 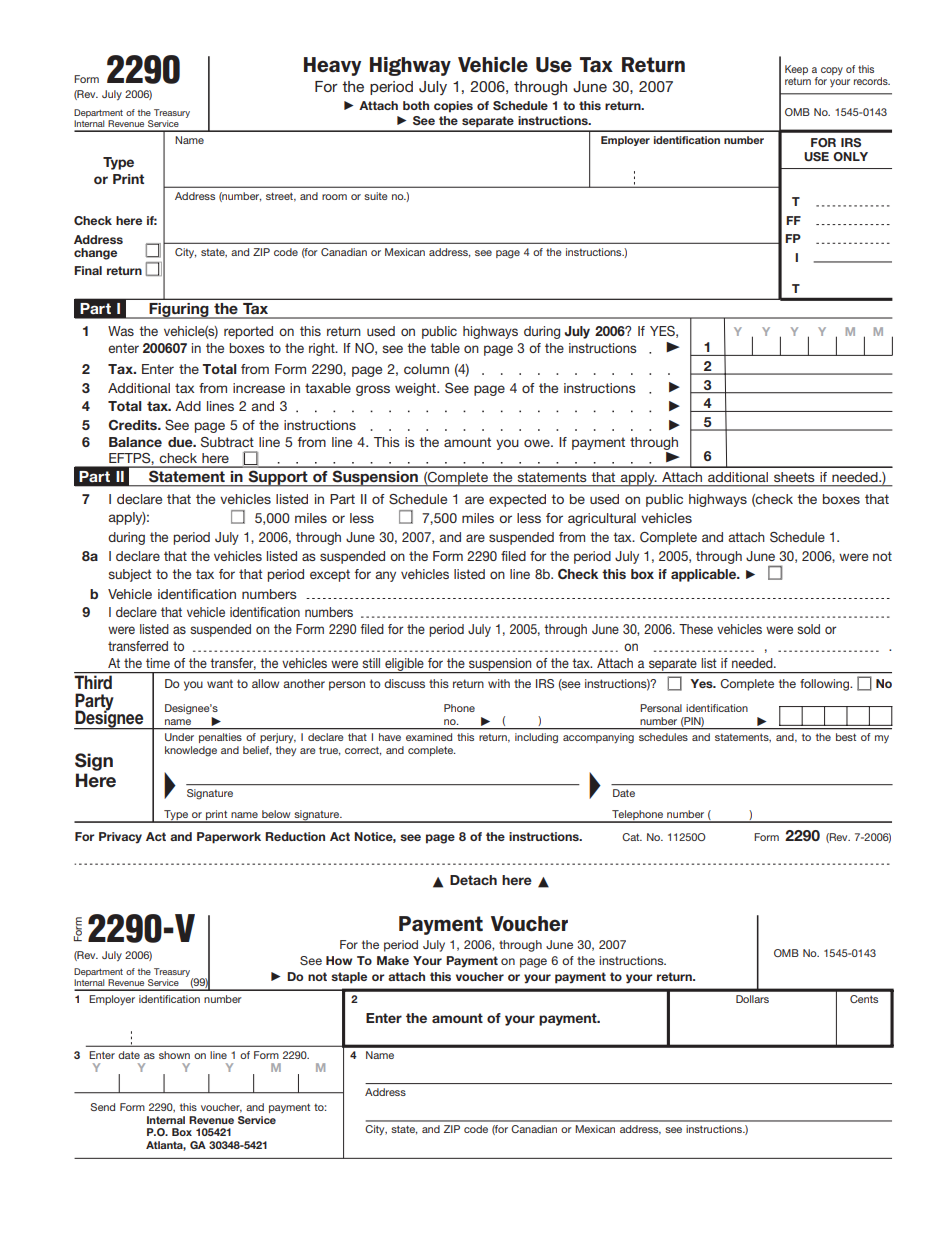 I want to click on Make, so click(x=393, y=960).
